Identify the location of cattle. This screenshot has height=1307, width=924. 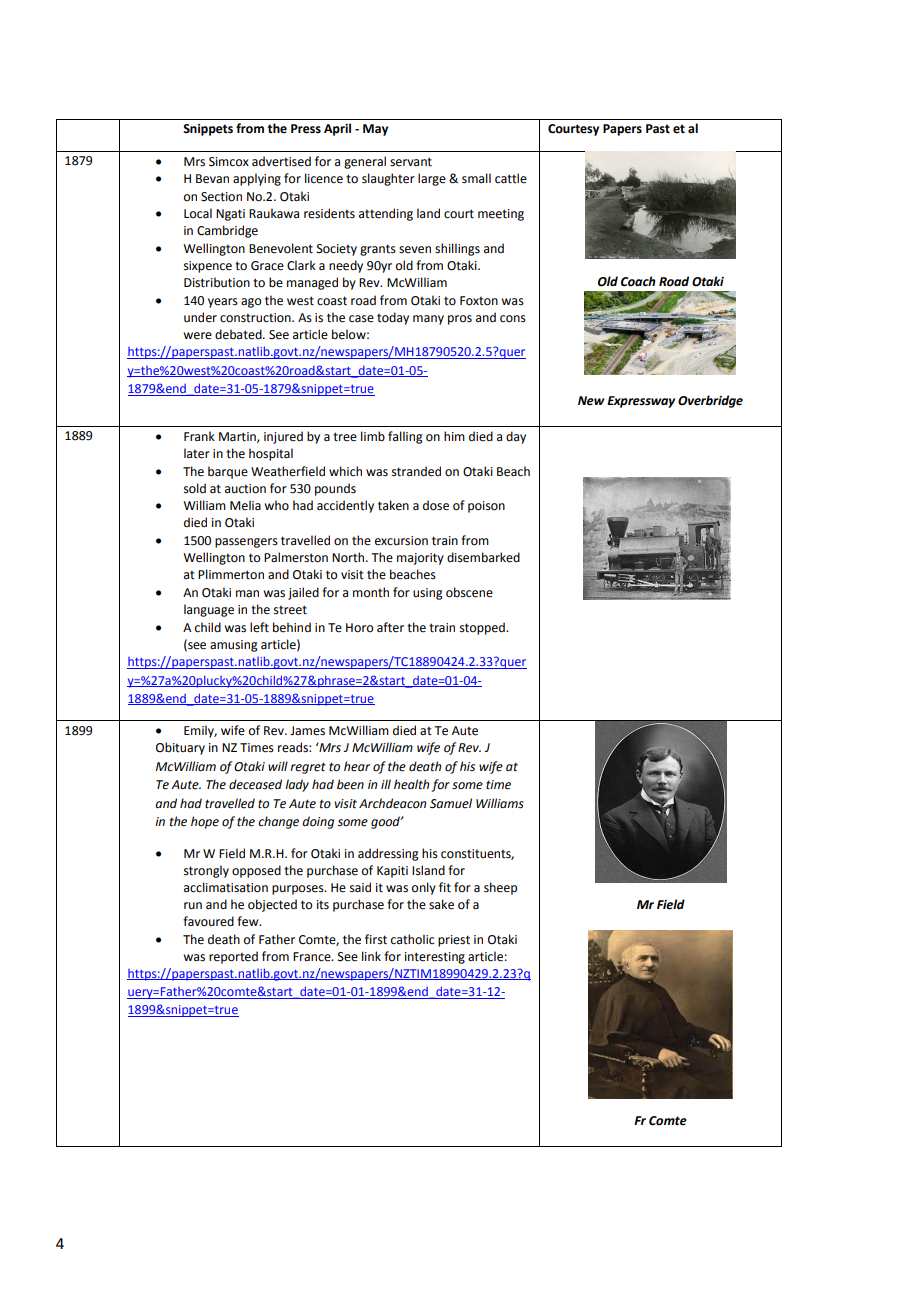
(511, 178).
